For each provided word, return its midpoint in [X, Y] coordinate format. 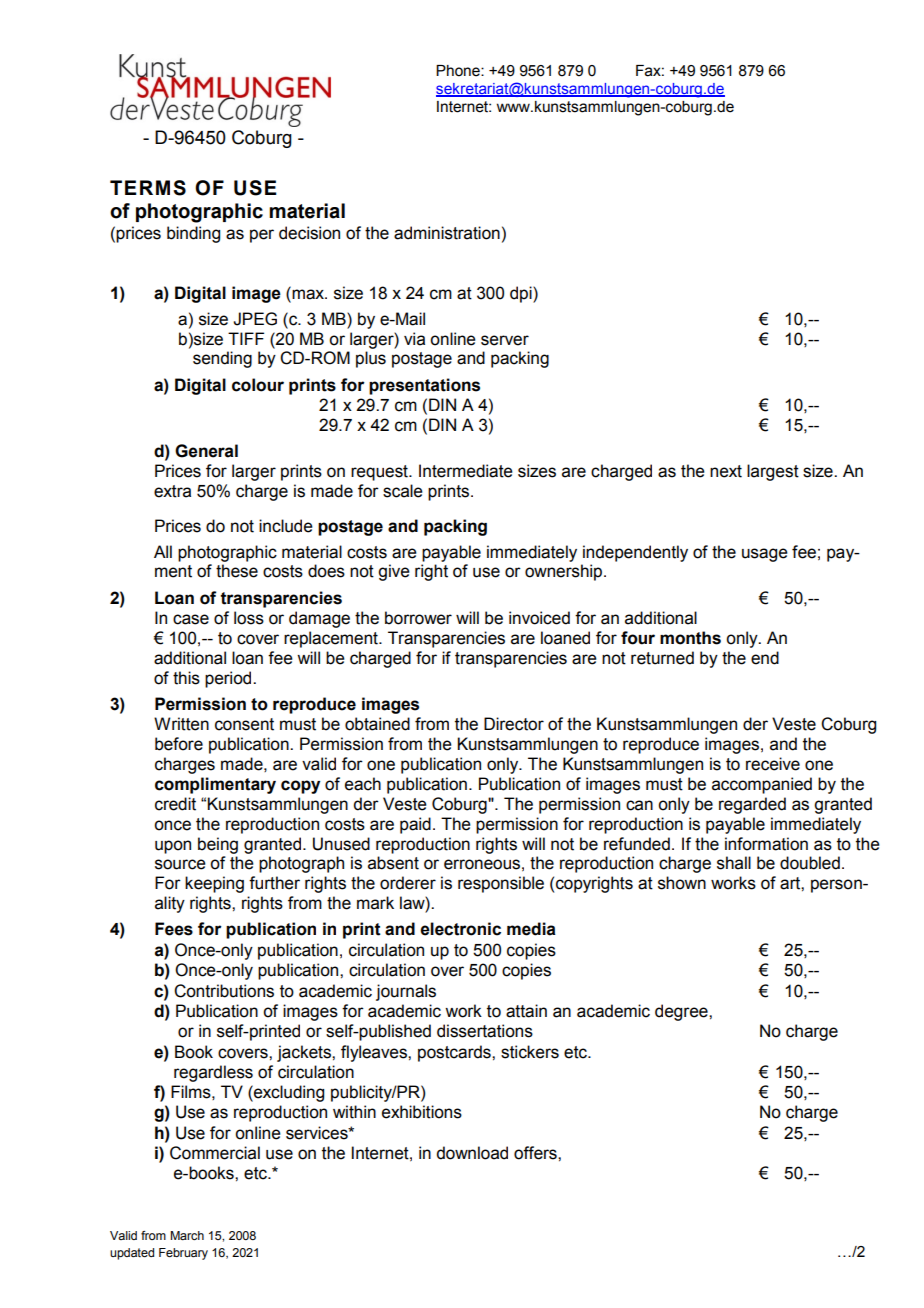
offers [536, 1153]
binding [193, 234]
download [472, 1153]
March [187, 1235]
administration [447, 233]
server [505, 340]
